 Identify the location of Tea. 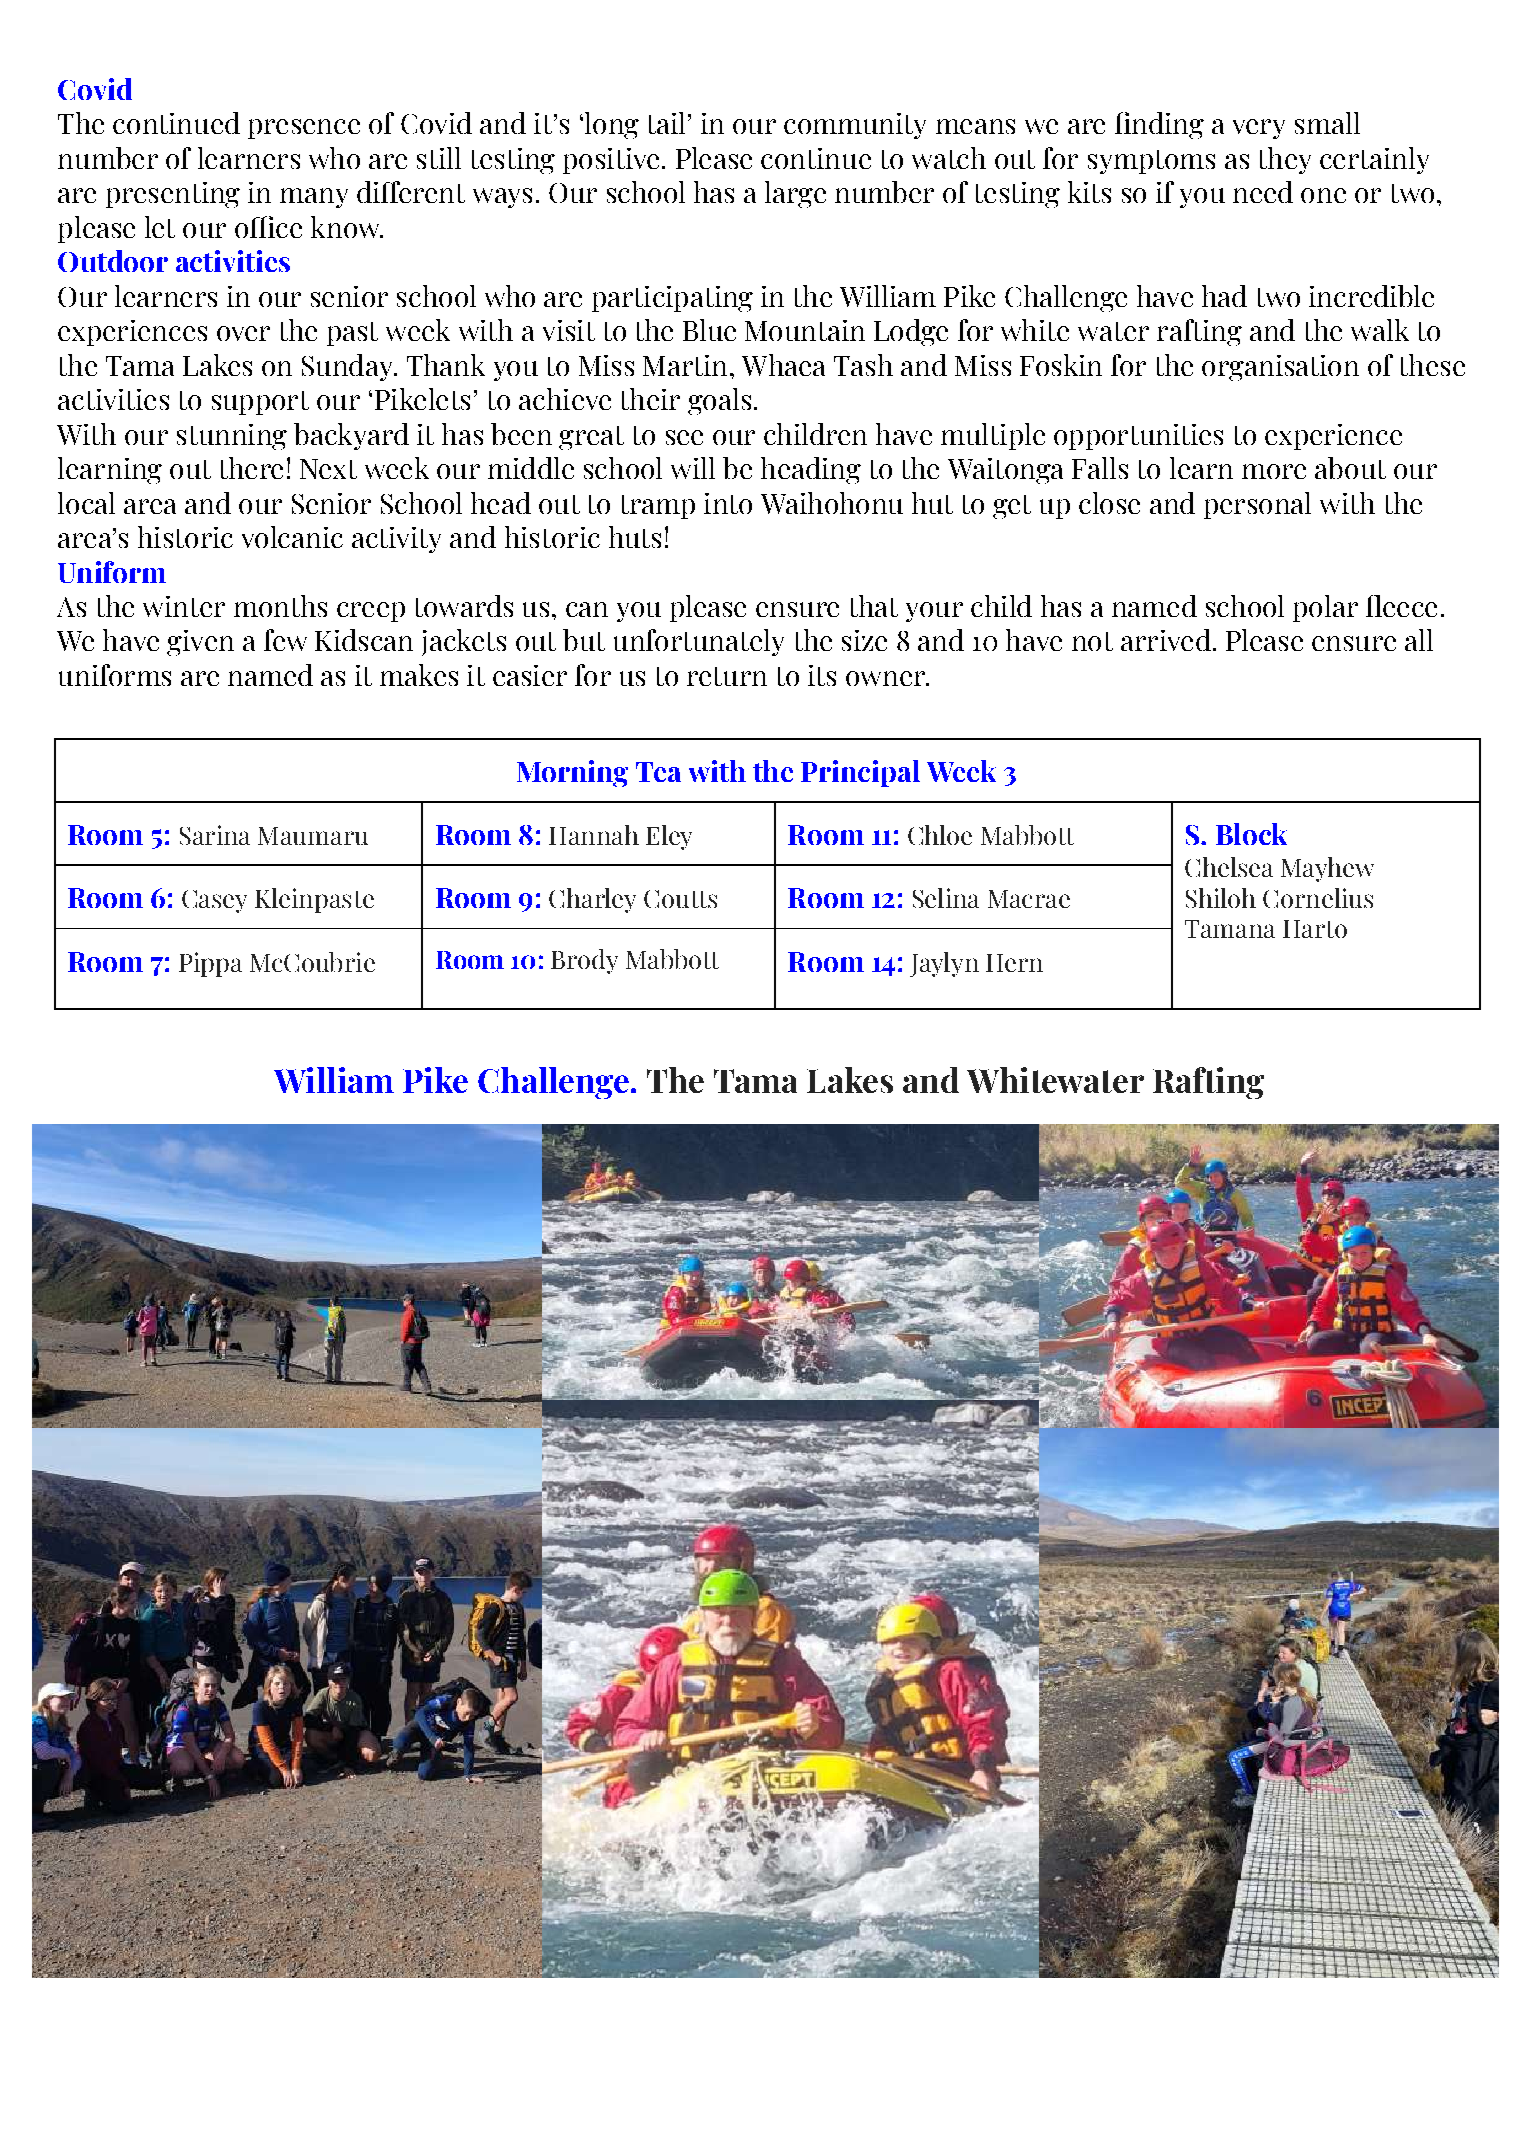
(658, 772).
